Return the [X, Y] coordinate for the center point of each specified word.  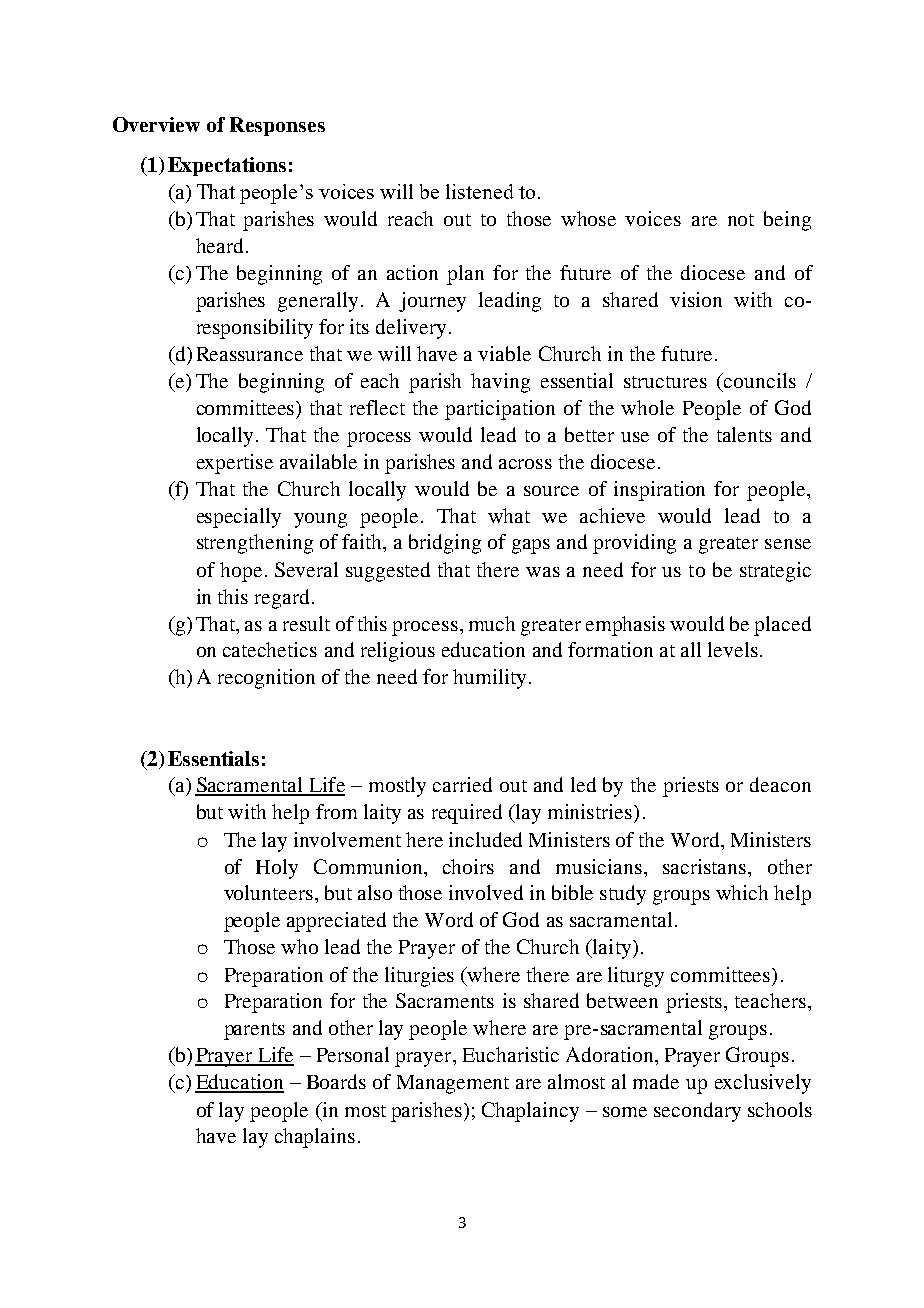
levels [733, 649]
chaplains [315, 1138]
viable [504, 353]
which [742, 892]
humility [489, 679]
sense [788, 544]
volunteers [270, 892]
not [741, 220]
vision [696, 299]
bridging [445, 544]
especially [239, 518]
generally [318, 302]
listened [479, 191]
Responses [277, 126]
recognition [266, 679]
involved [486, 892]
